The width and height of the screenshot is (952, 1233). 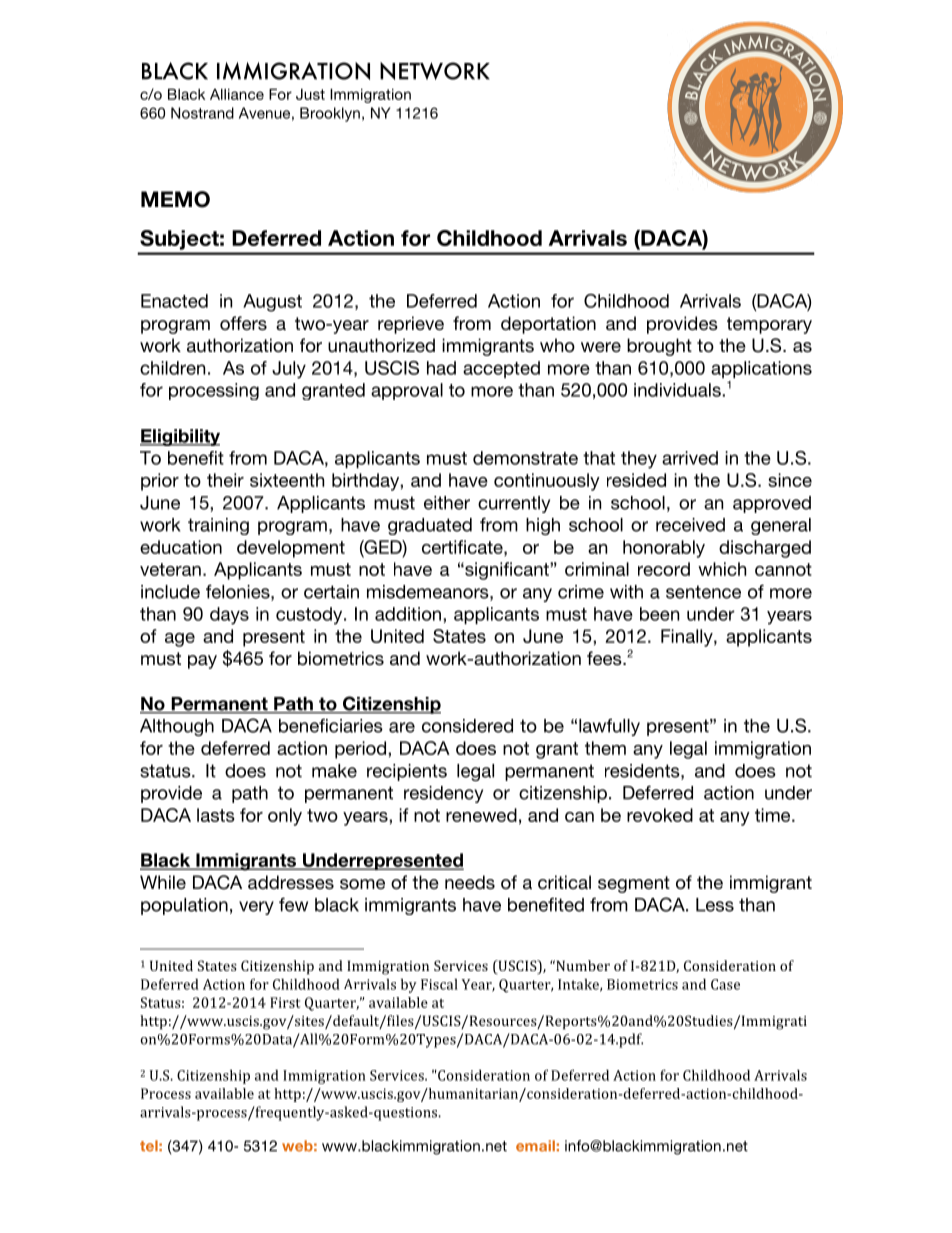 What do you see at coordinates (409, 614) in the screenshot?
I see `addition` at bounding box center [409, 614].
